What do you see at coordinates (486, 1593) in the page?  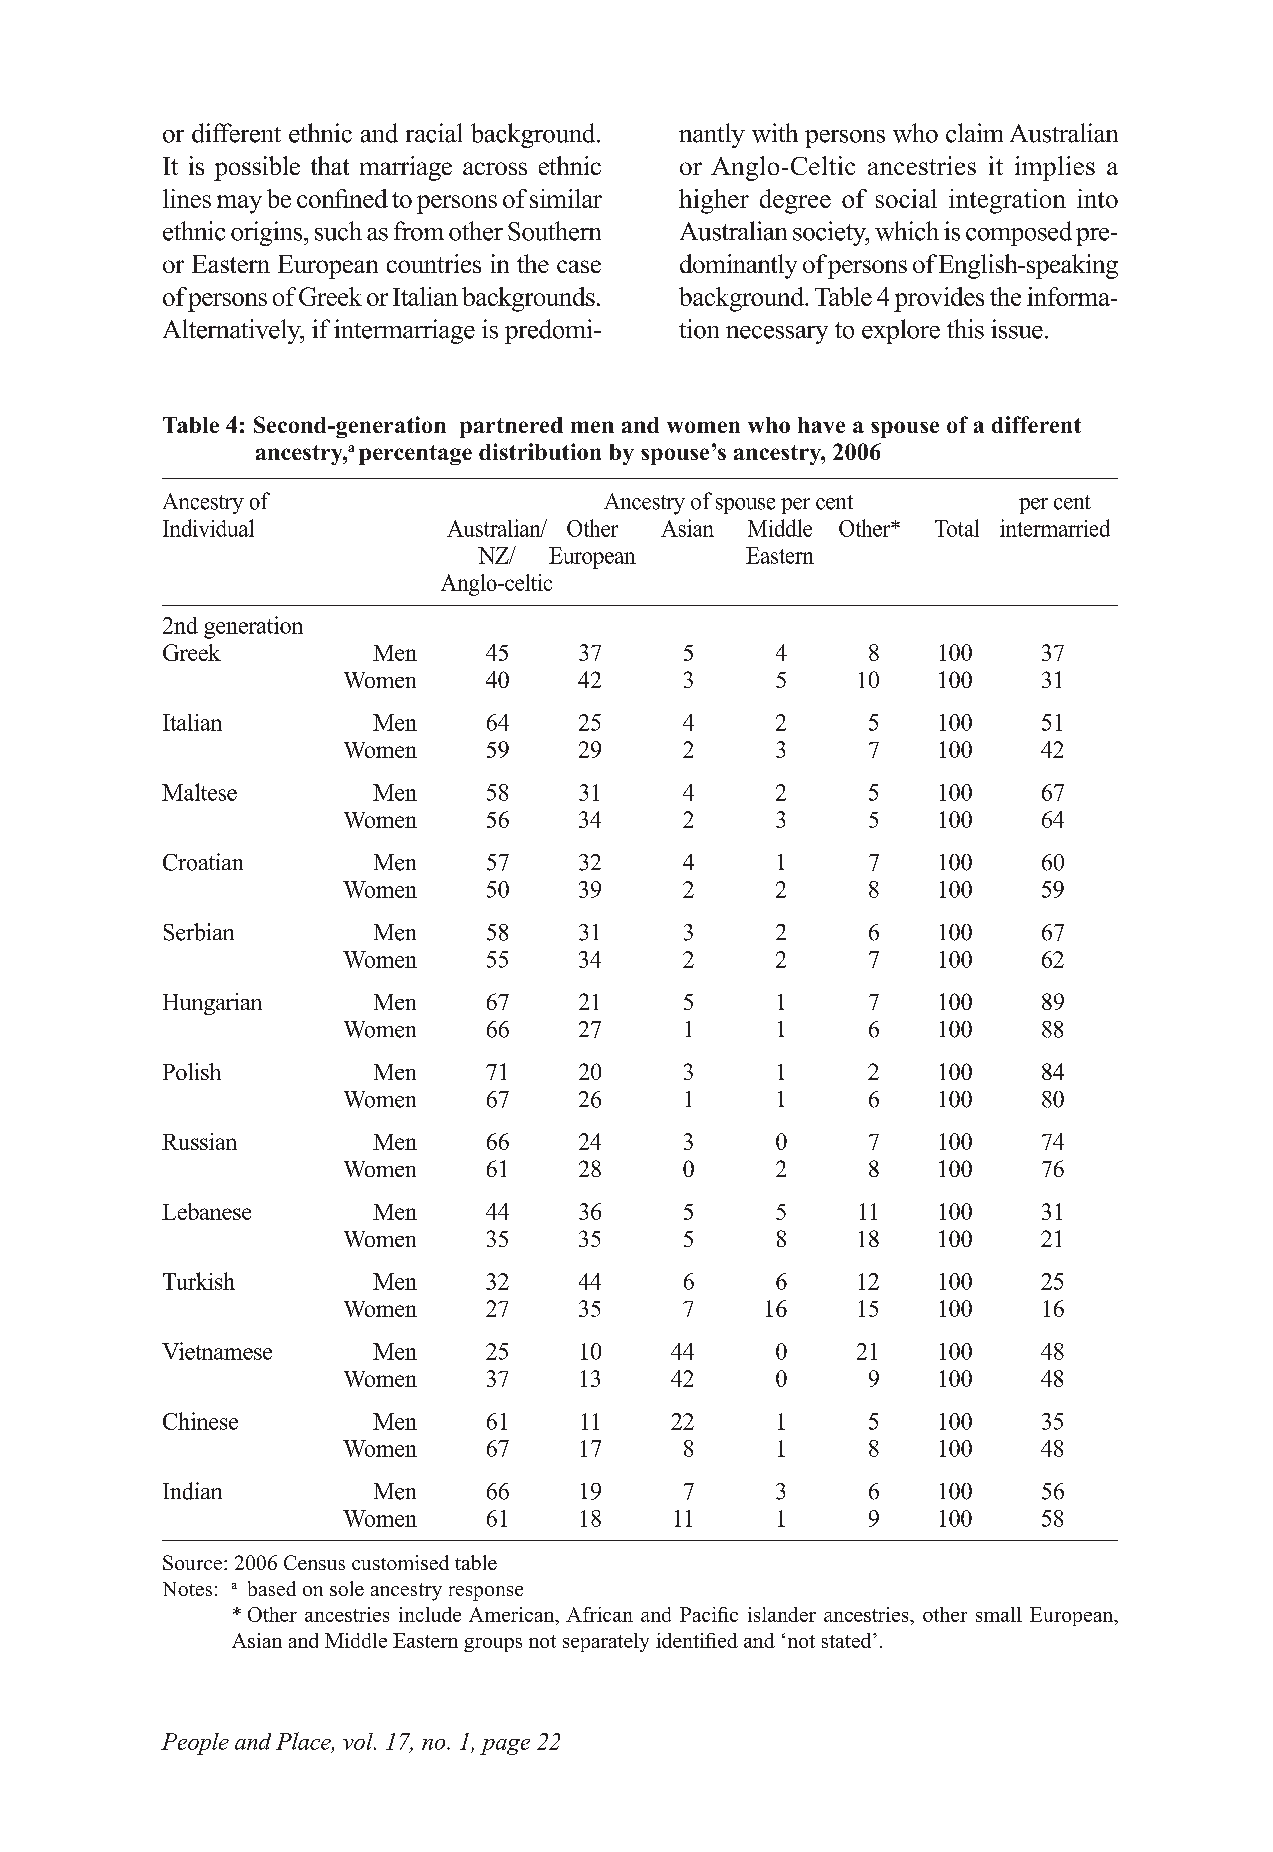 I see `response` at bounding box center [486, 1593].
